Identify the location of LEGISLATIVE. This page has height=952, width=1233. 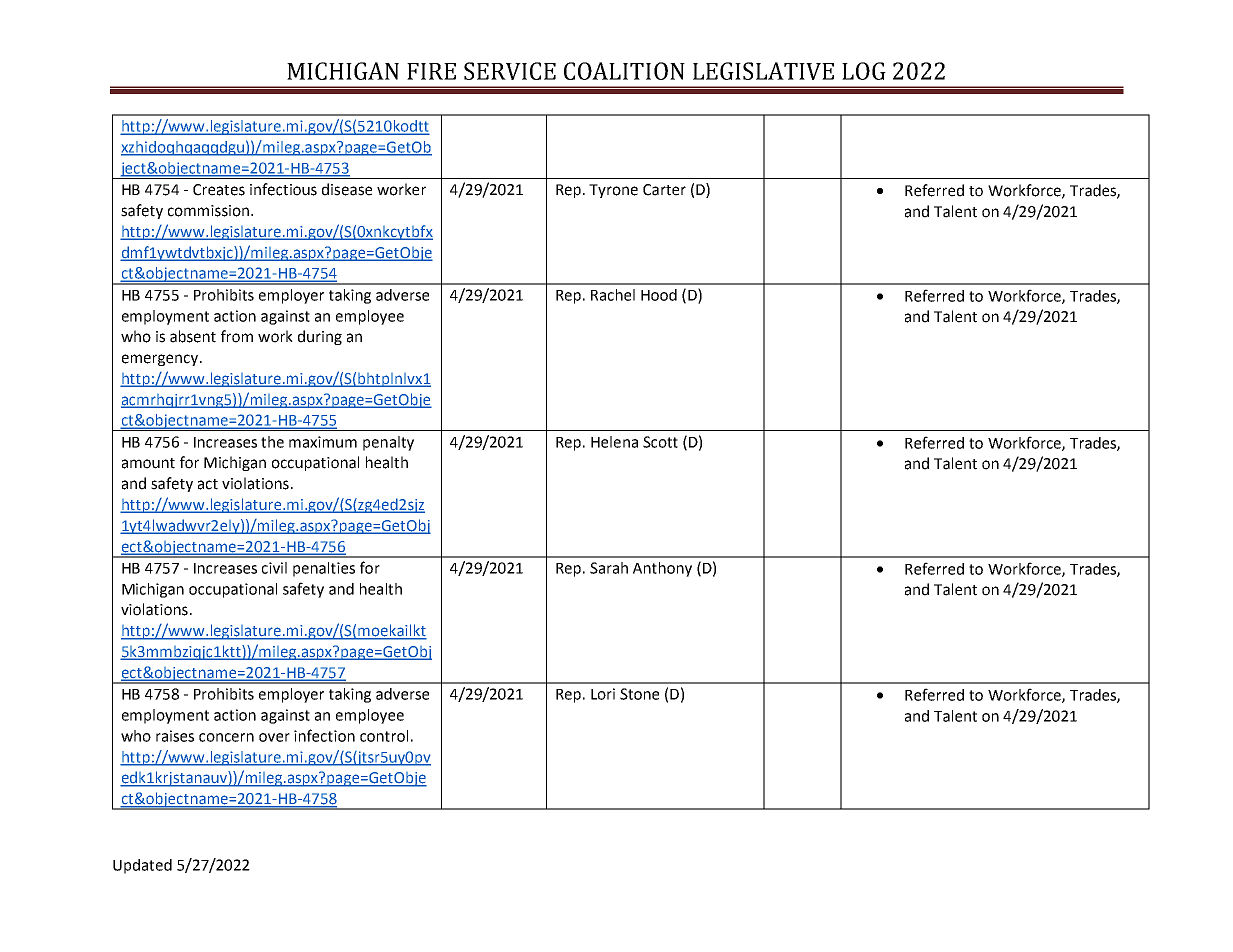
(763, 71).
